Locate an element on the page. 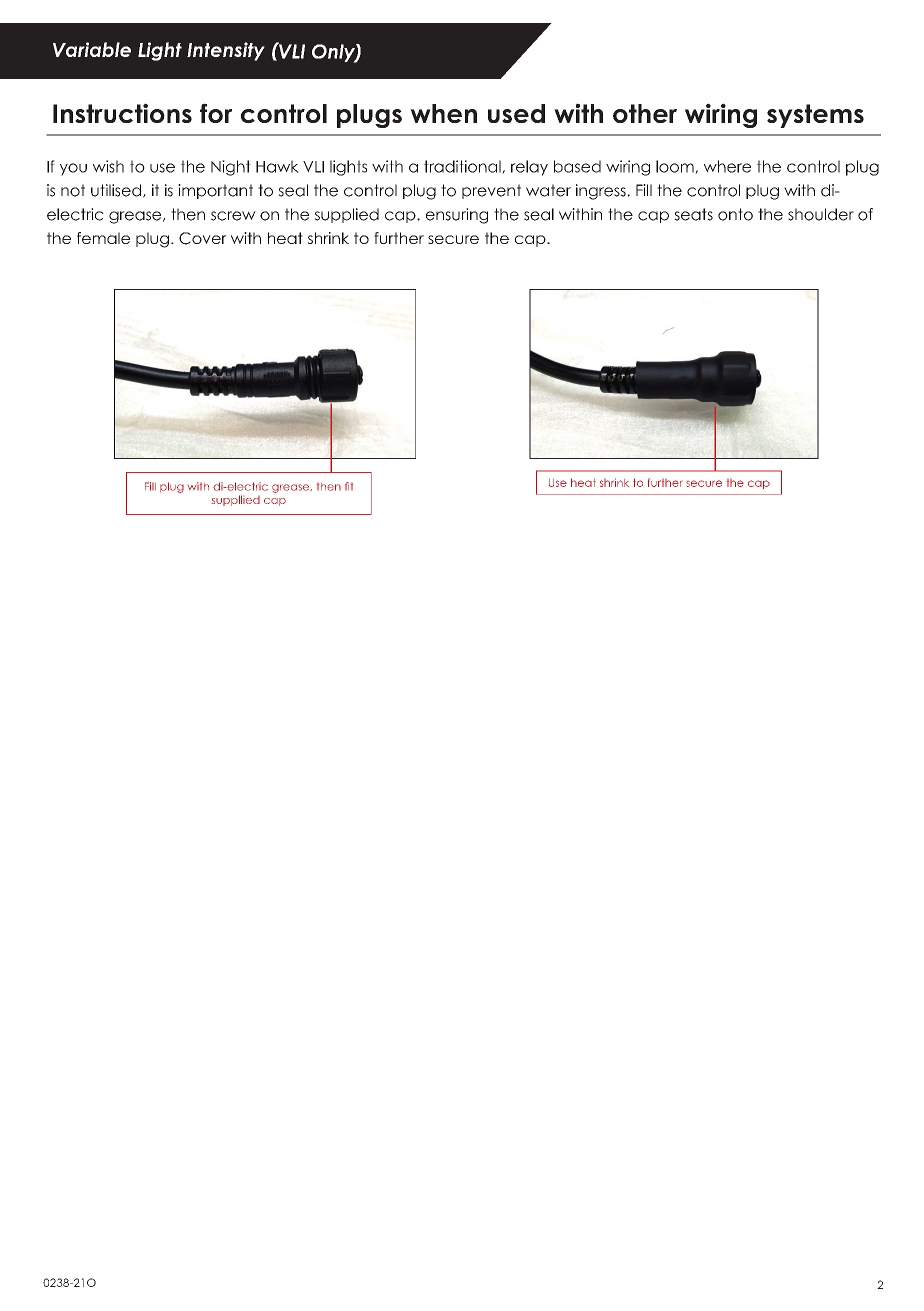 The width and height of the document is (924, 1311). Cover is located at coordinates (203, 238).
